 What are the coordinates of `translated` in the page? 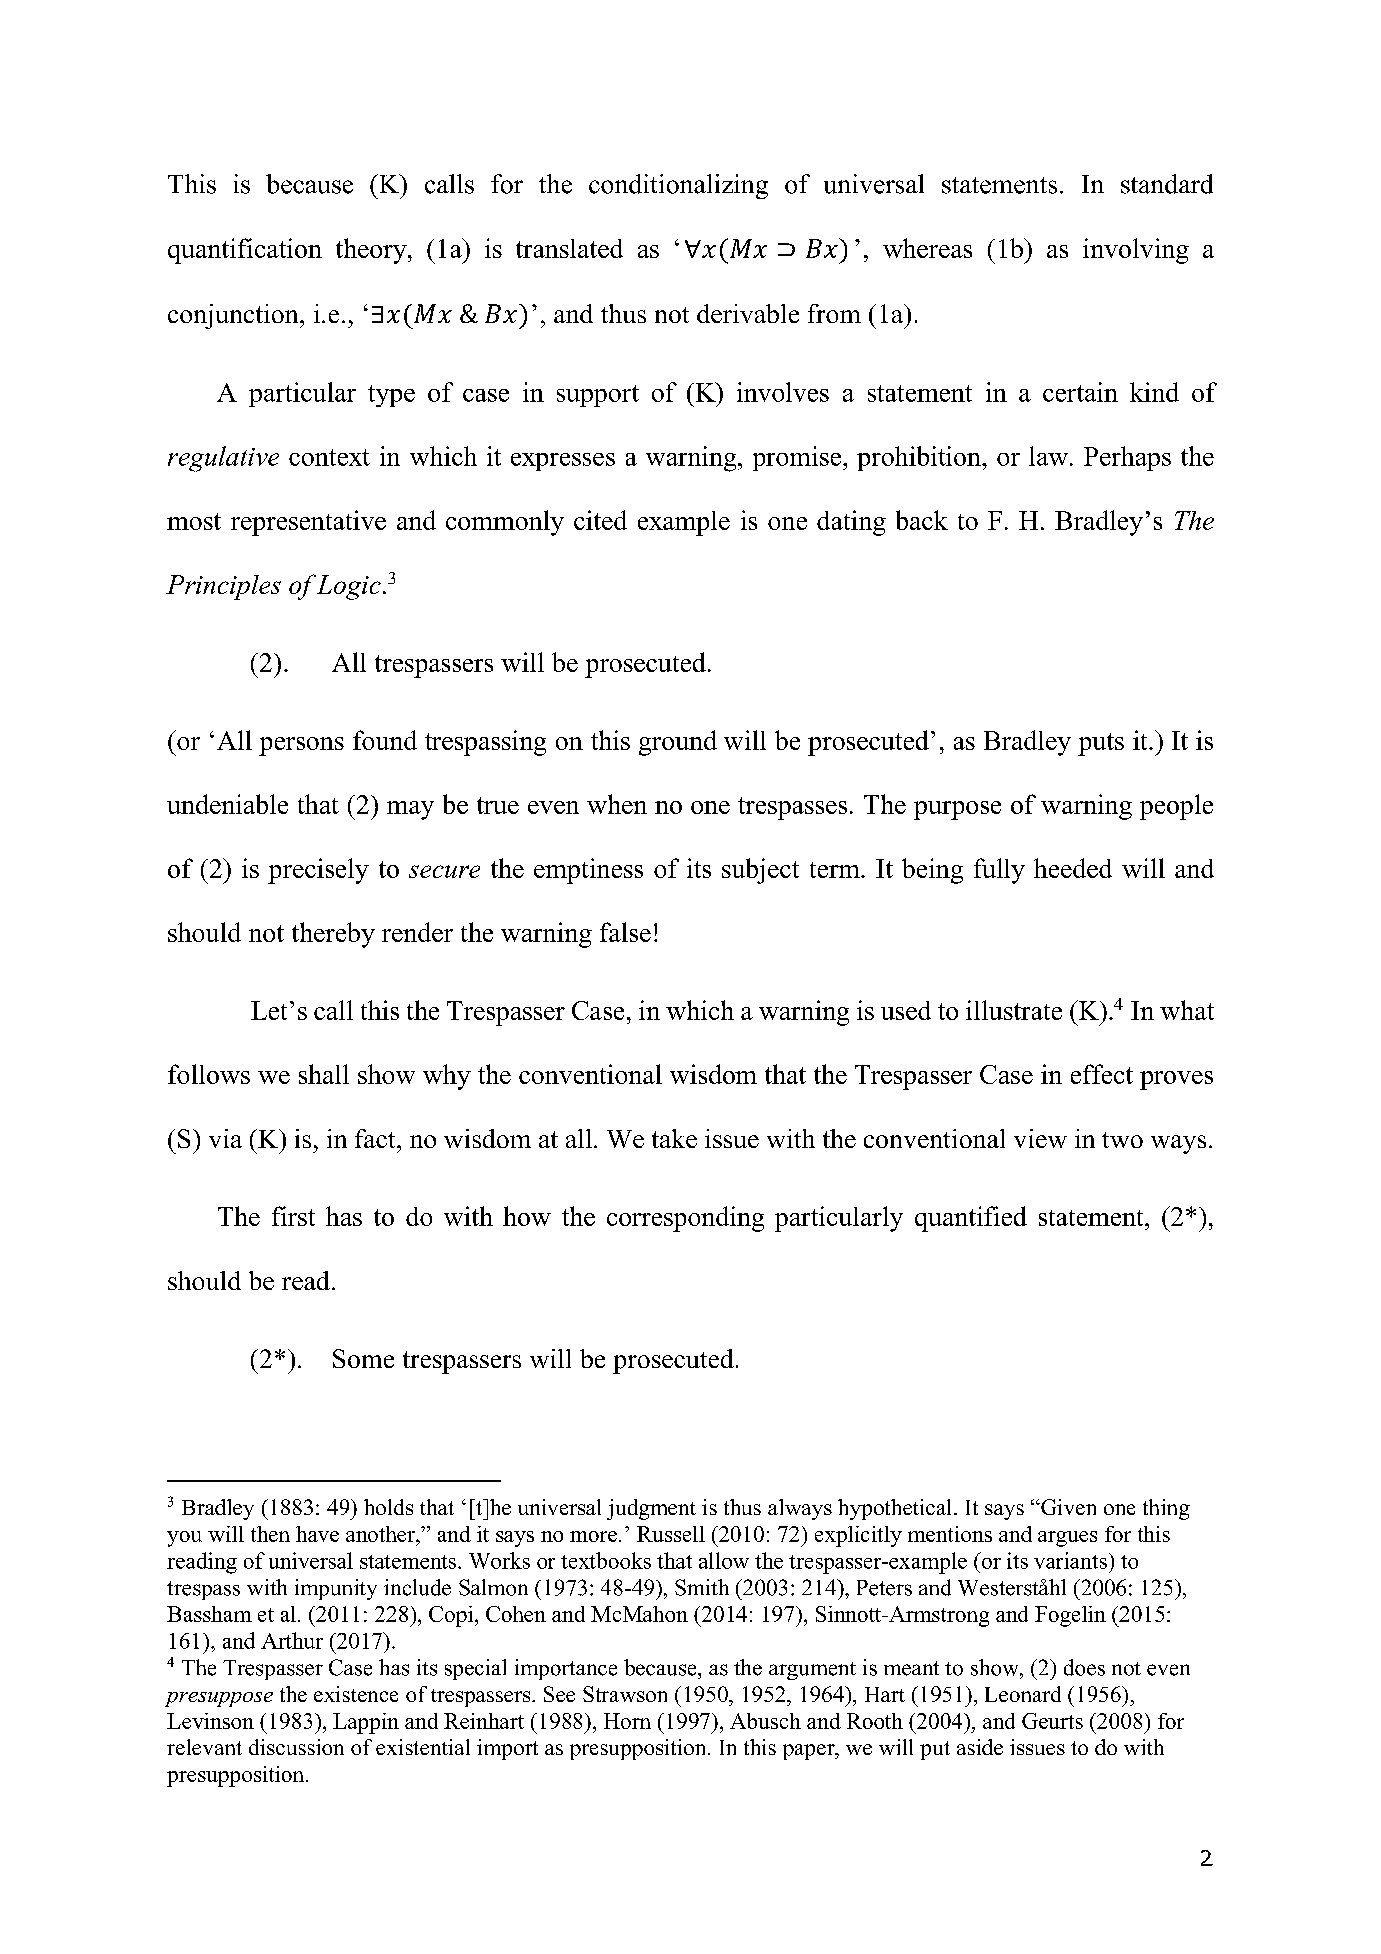 It's located at (569, 248).
